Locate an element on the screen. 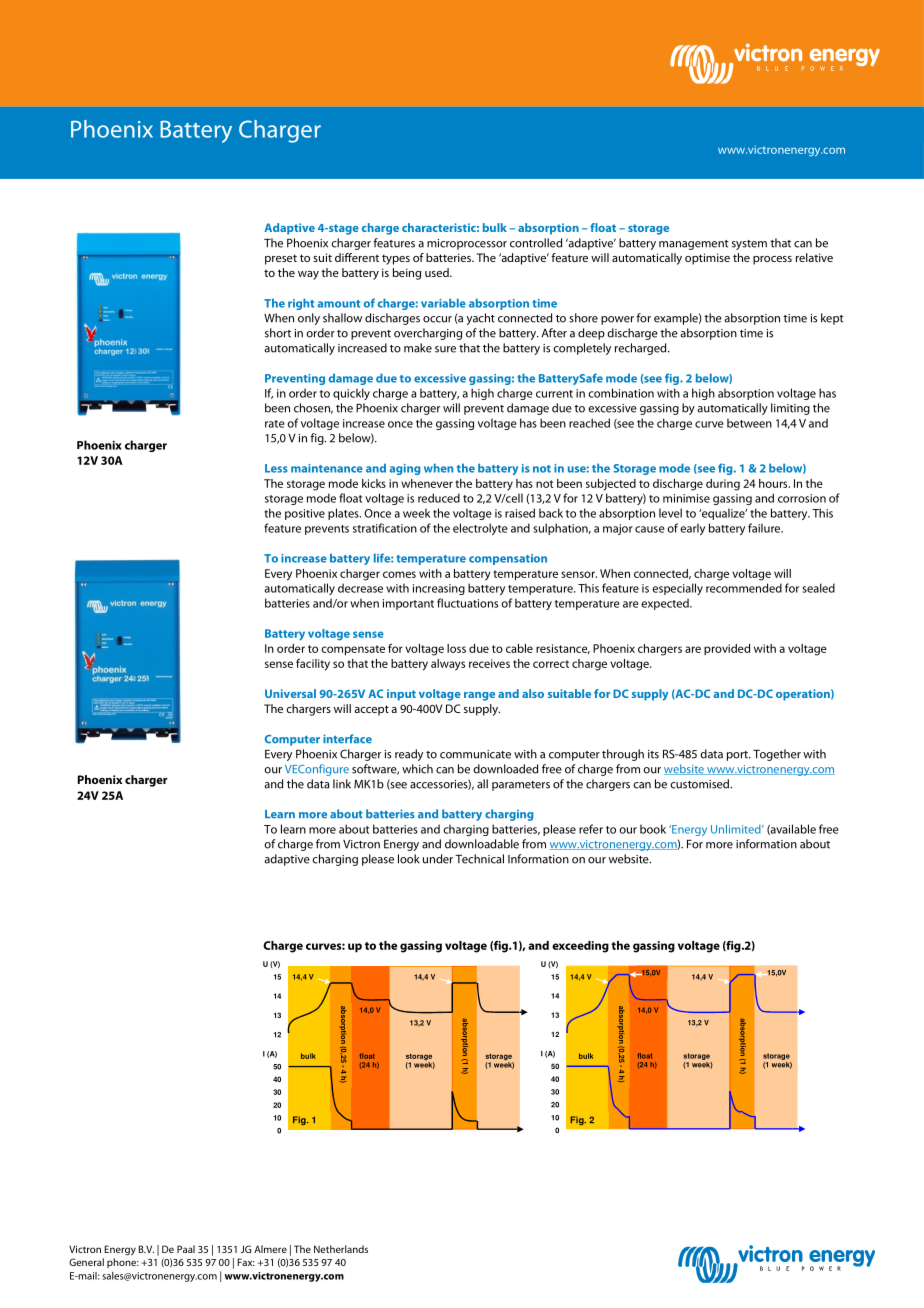 Image resolution: width=924 pixels, height=1308 pixels. Technical is located at coordinates (479, 859).
